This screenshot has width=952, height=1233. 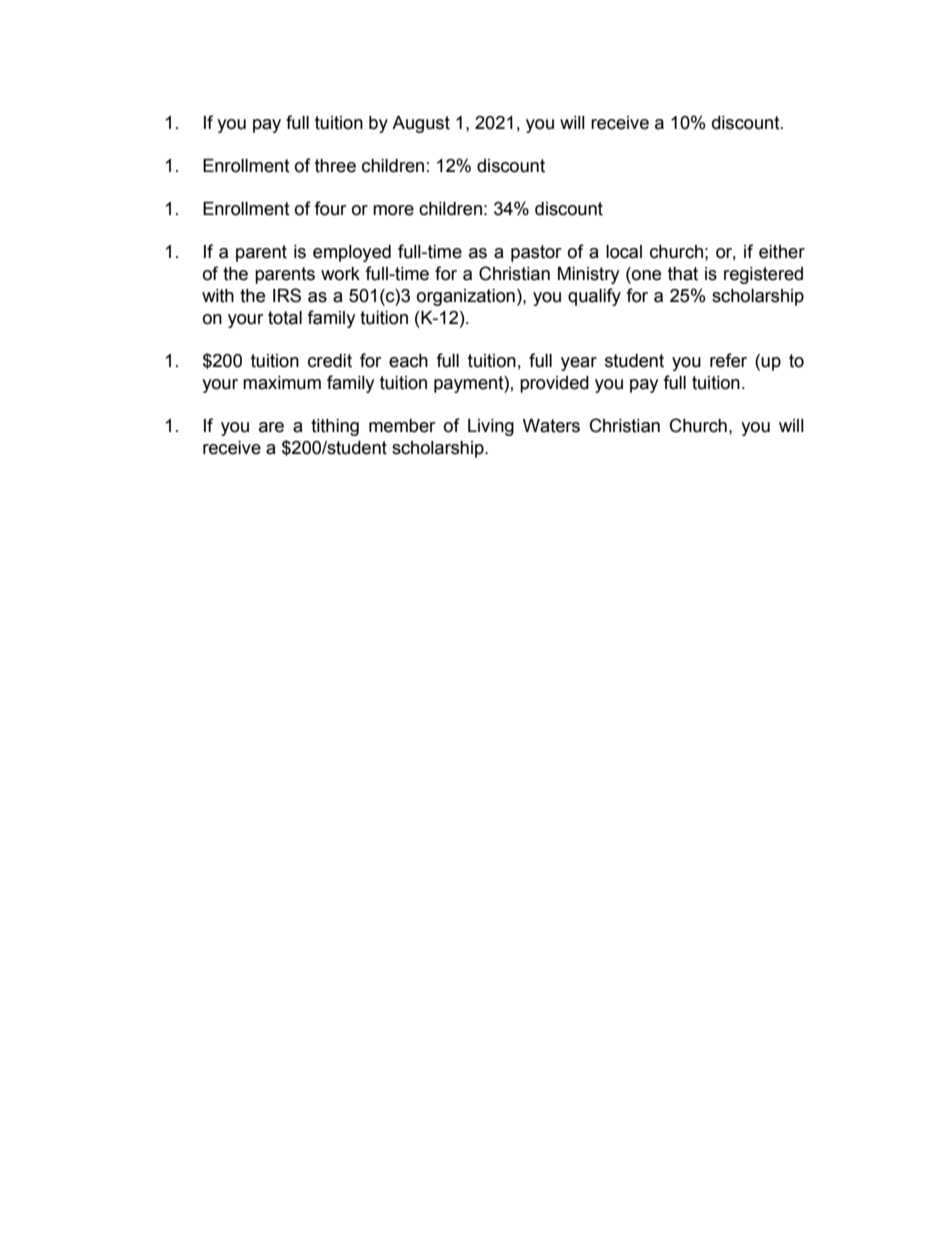 I want to click on tithing, so click(x=335, y=427).
